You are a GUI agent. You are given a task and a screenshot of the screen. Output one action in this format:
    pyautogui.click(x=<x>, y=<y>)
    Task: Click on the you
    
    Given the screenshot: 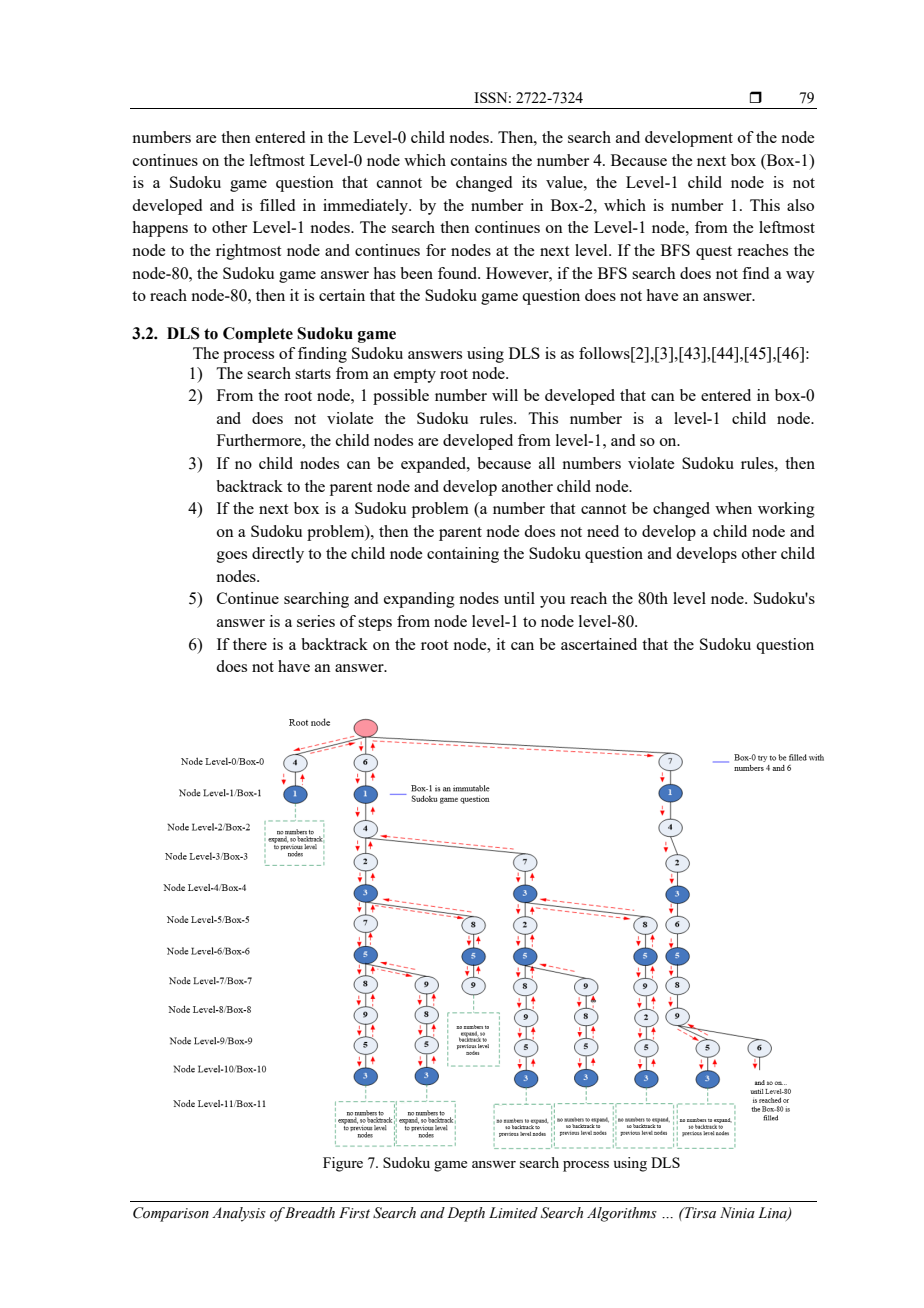 What is the action you would take?
    pyautogui.click(x=552, y=602)
